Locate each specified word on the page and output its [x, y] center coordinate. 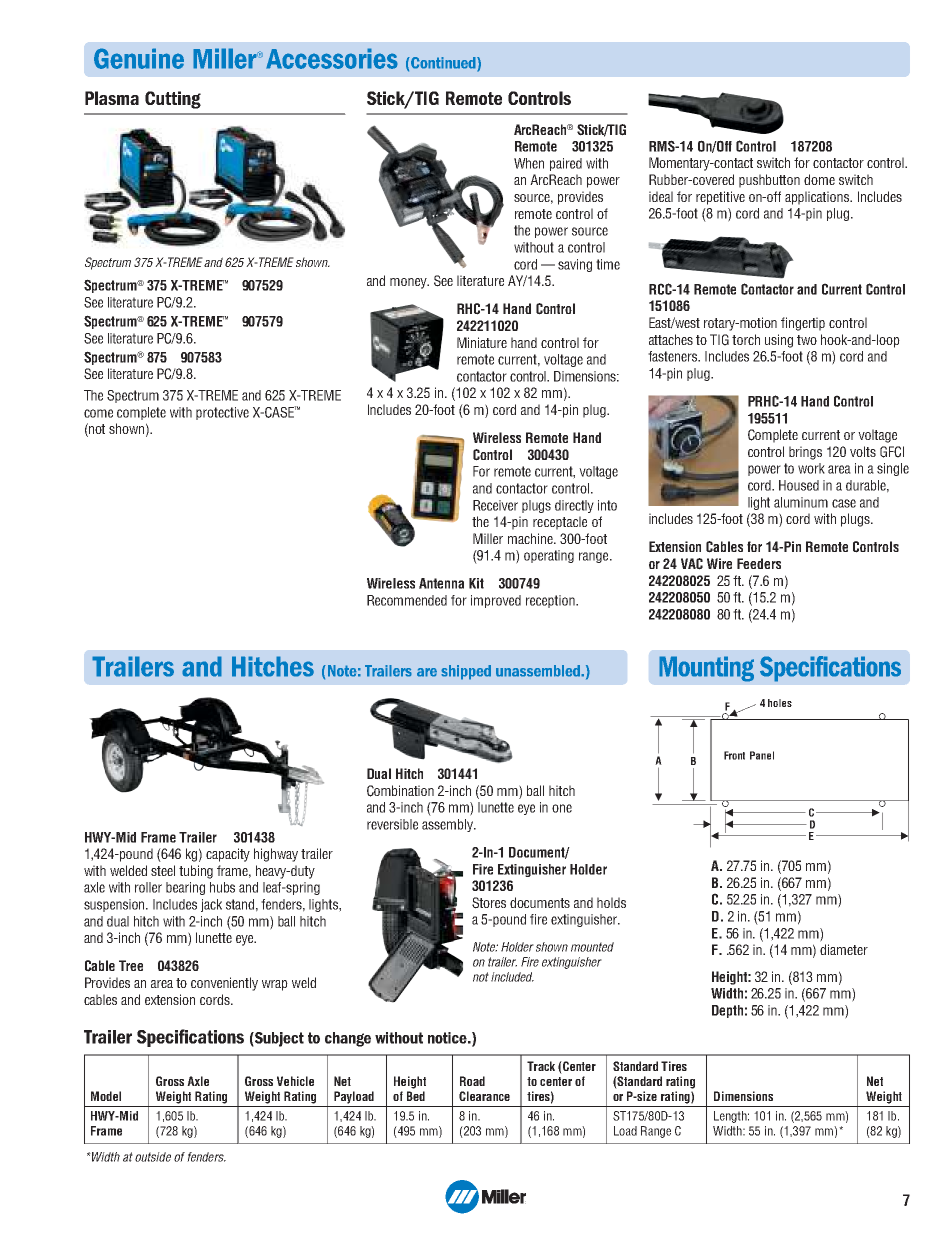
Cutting [173, 100]
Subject [278, 1039]
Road [472, 1081]
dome [819, 179]
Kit [476, 583]
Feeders [759, 563]
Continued [443, 64]
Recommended [407, 600]
